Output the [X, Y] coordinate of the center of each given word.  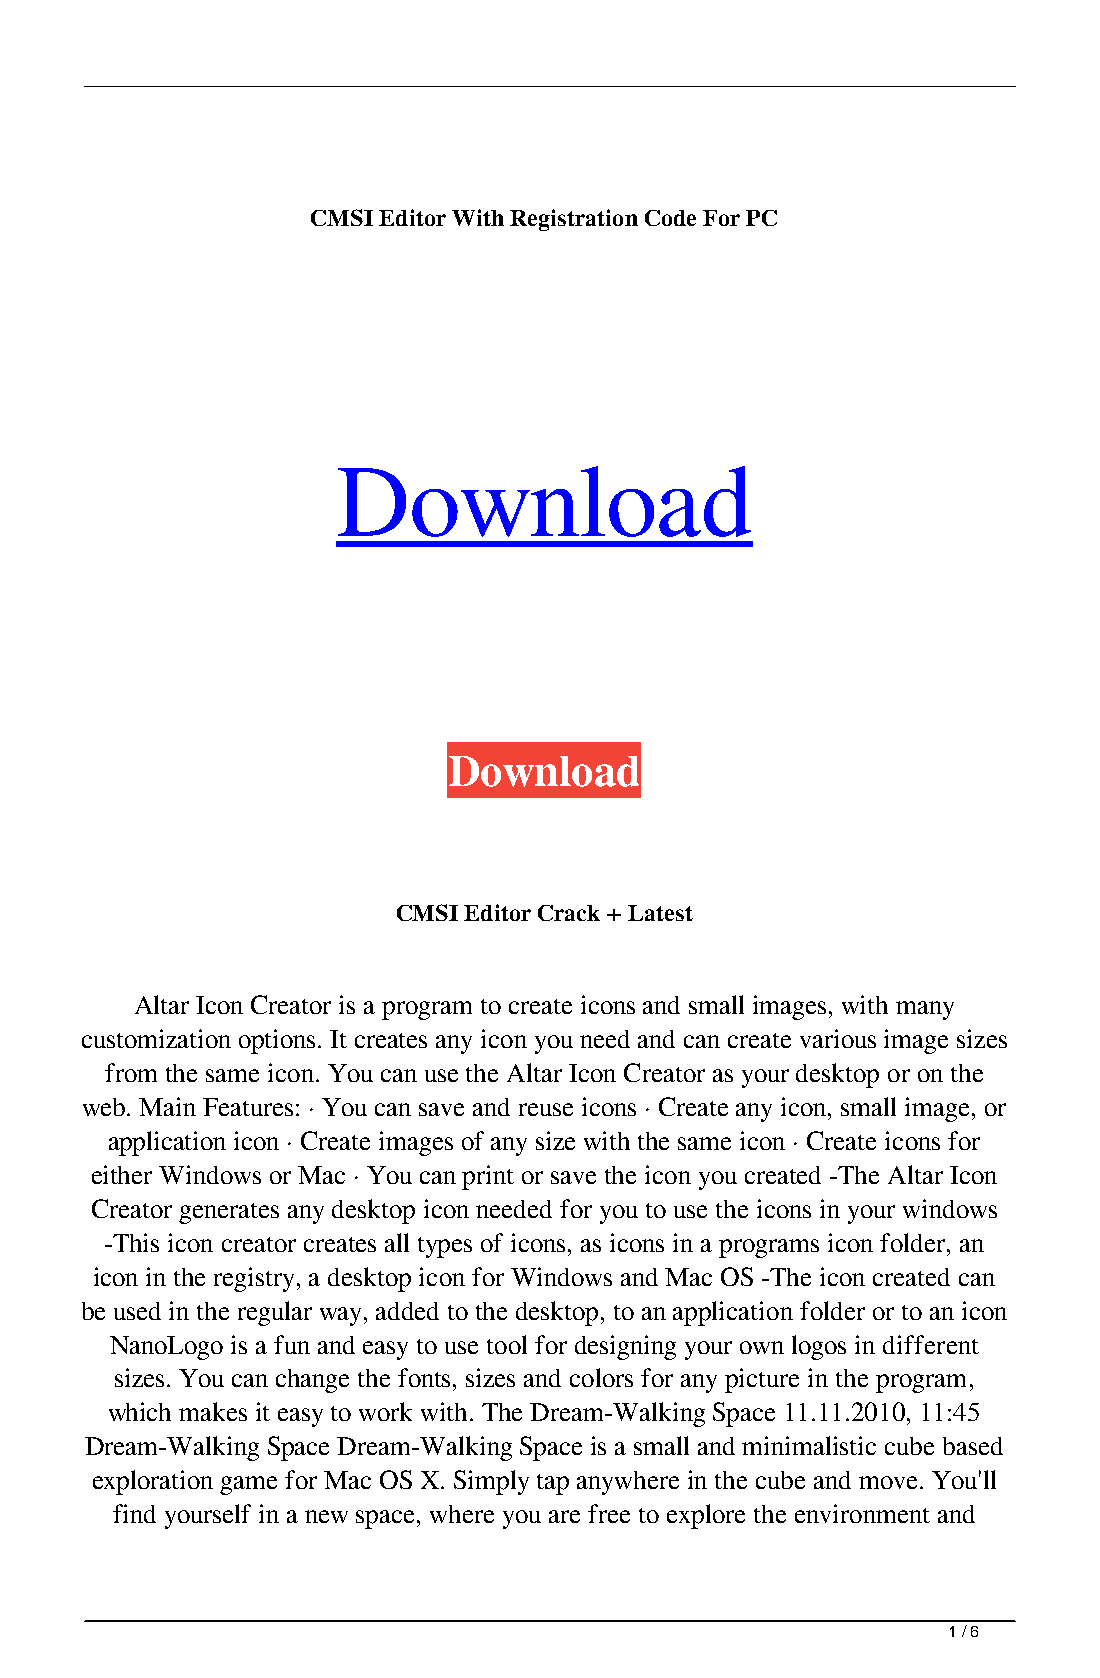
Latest [660, 913]
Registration [574, 220]
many [925, 1010]
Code [670, 218]
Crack [569, 913]
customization [156, 1038]
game [248, 1485]
